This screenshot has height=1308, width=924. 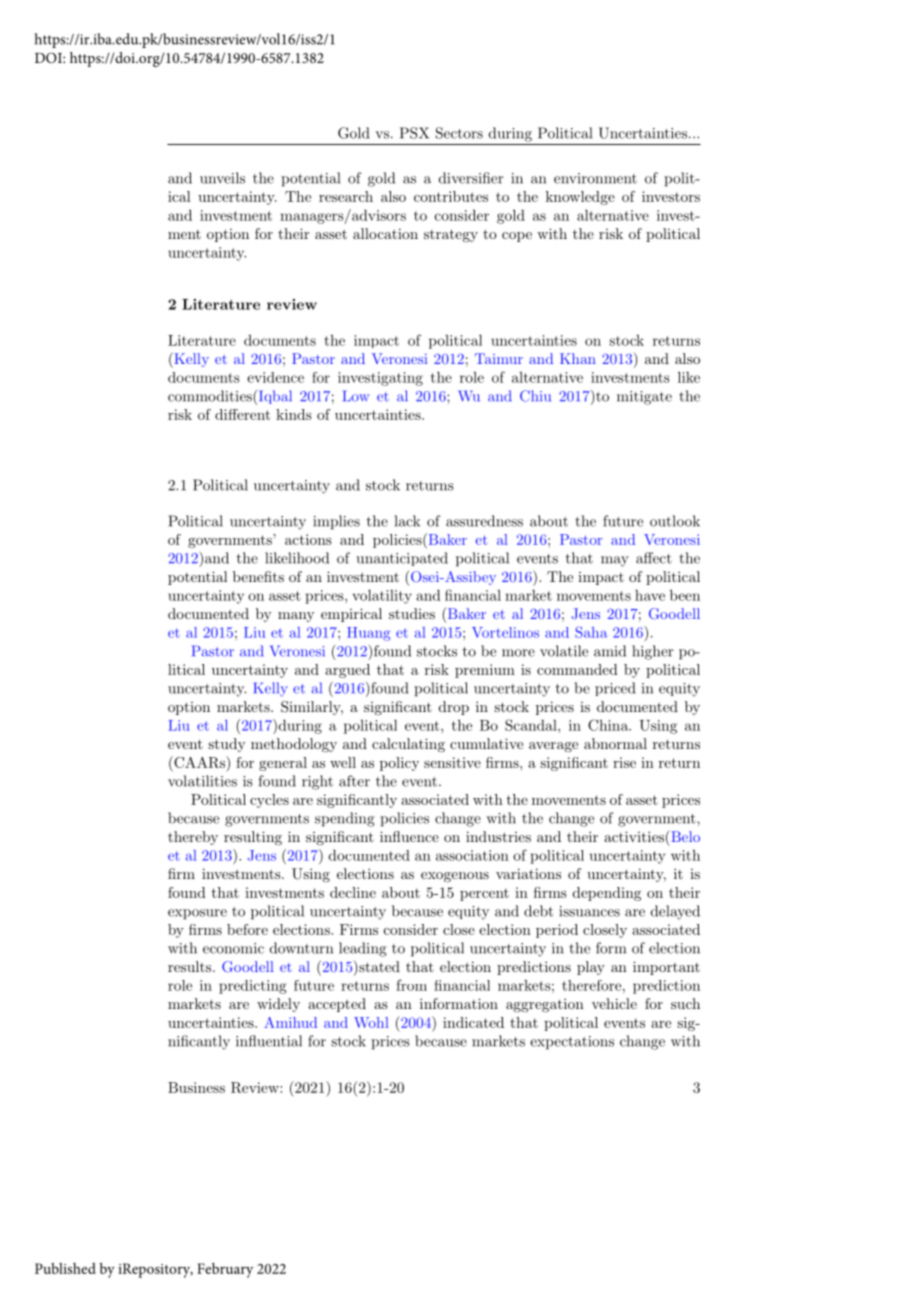 What do you see at coordinates (191, 966) in the screenshot?
I see `results` at bounding box center [191, 966].
